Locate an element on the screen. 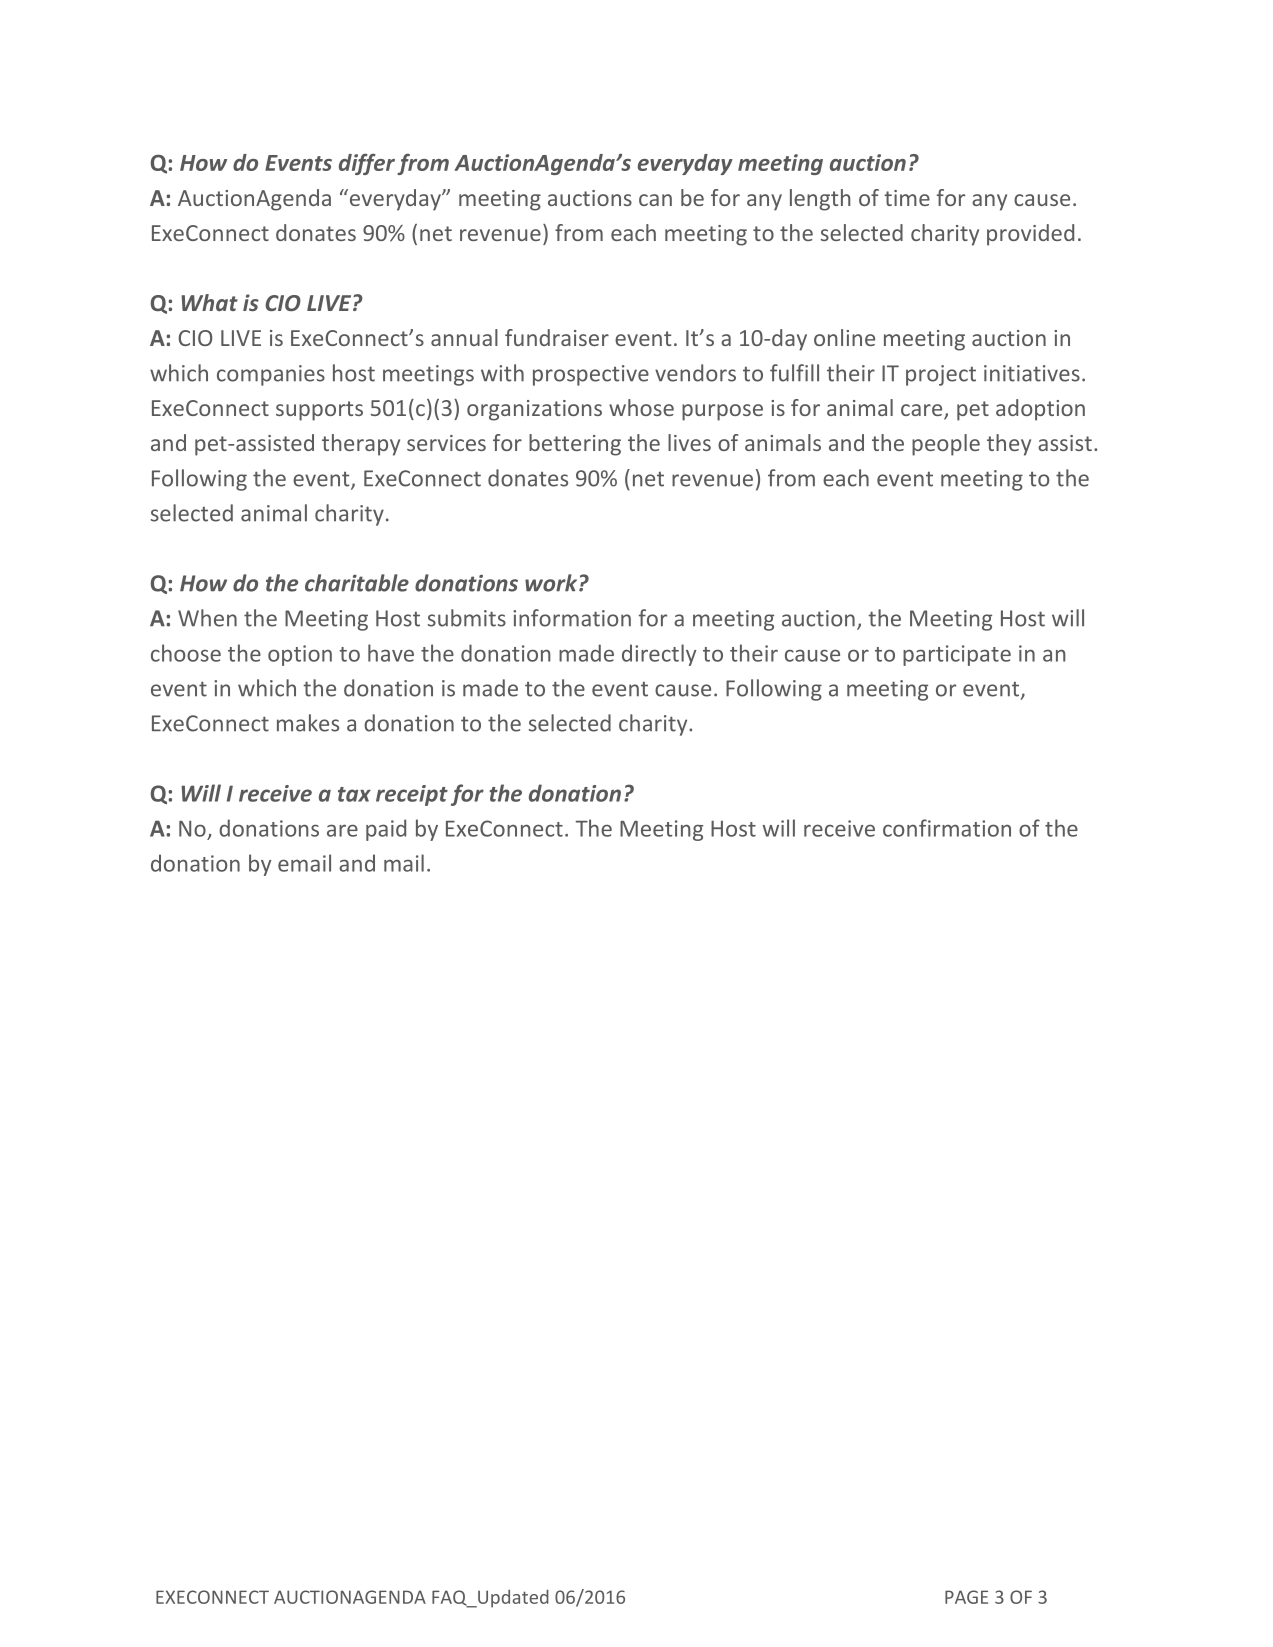  directly is located at coordinates (659, 655).
